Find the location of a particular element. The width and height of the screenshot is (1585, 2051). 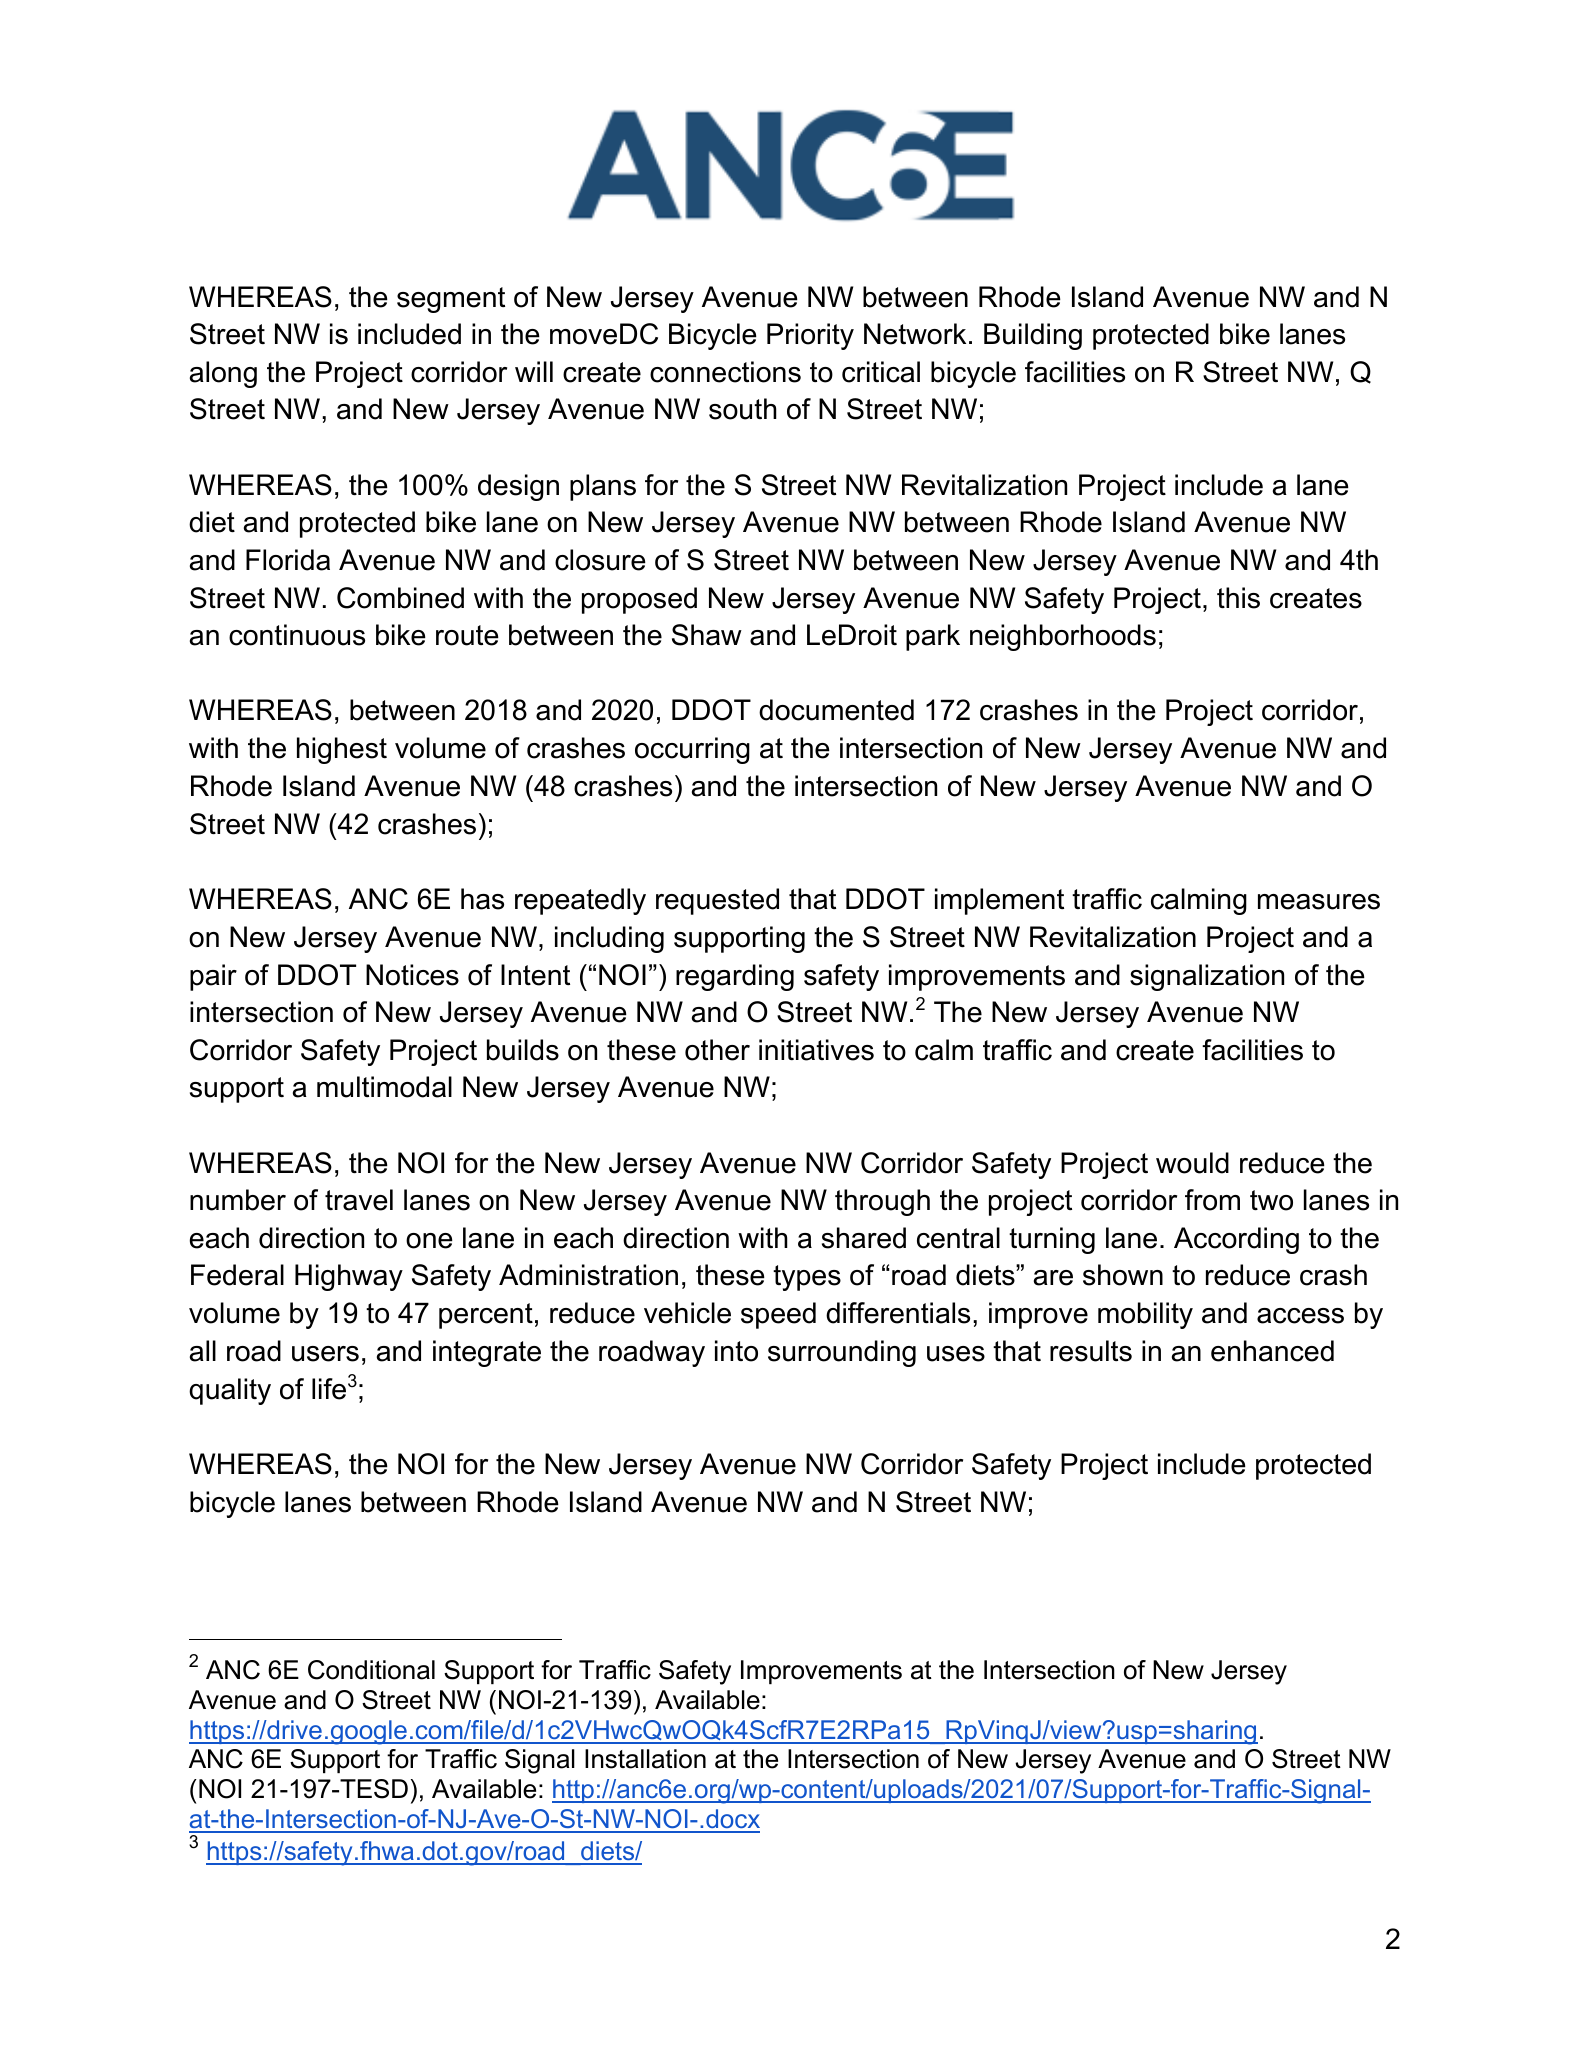

other is located at coordinates (717, 1050).
